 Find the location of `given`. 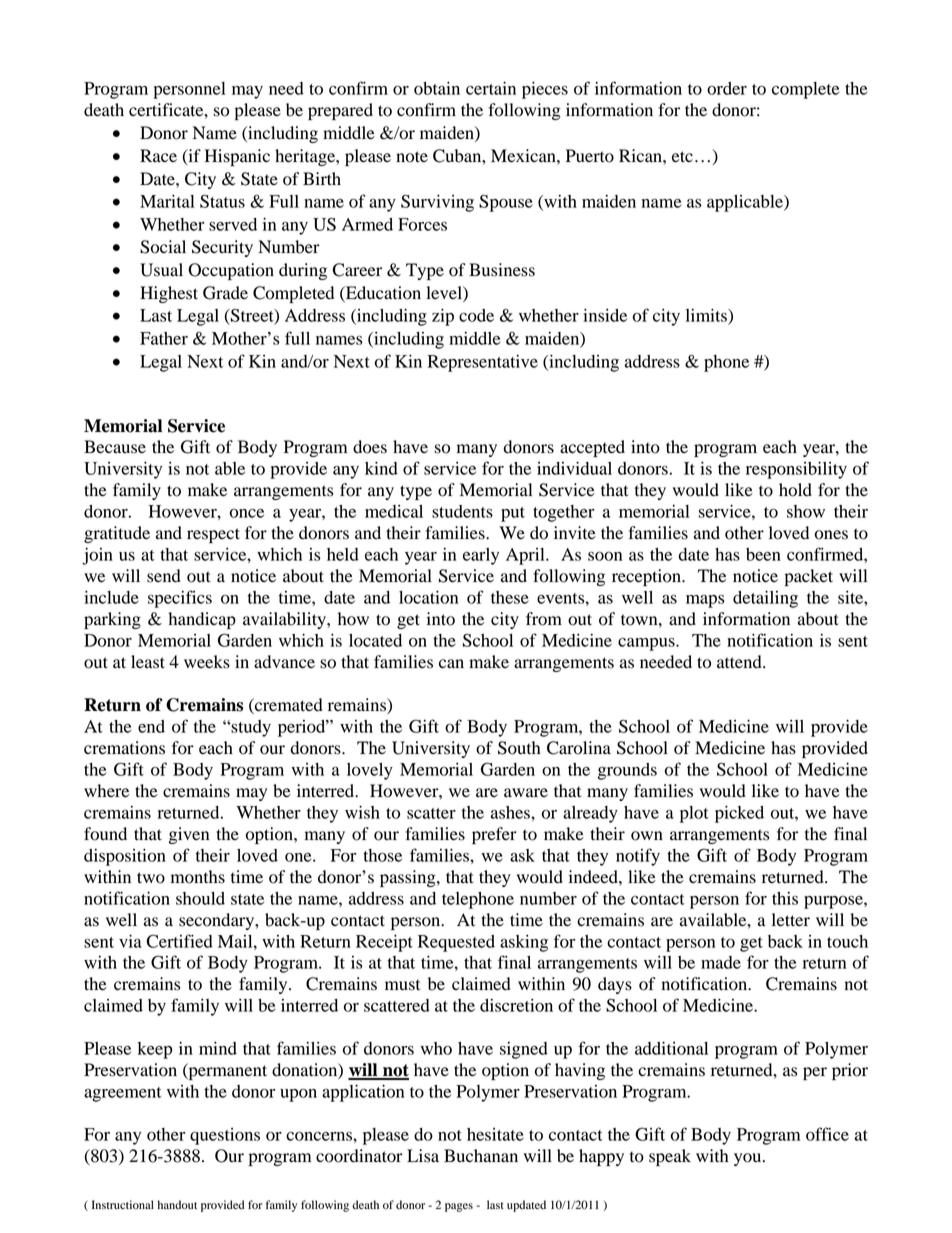

given is located at coordinates (189, 835).
